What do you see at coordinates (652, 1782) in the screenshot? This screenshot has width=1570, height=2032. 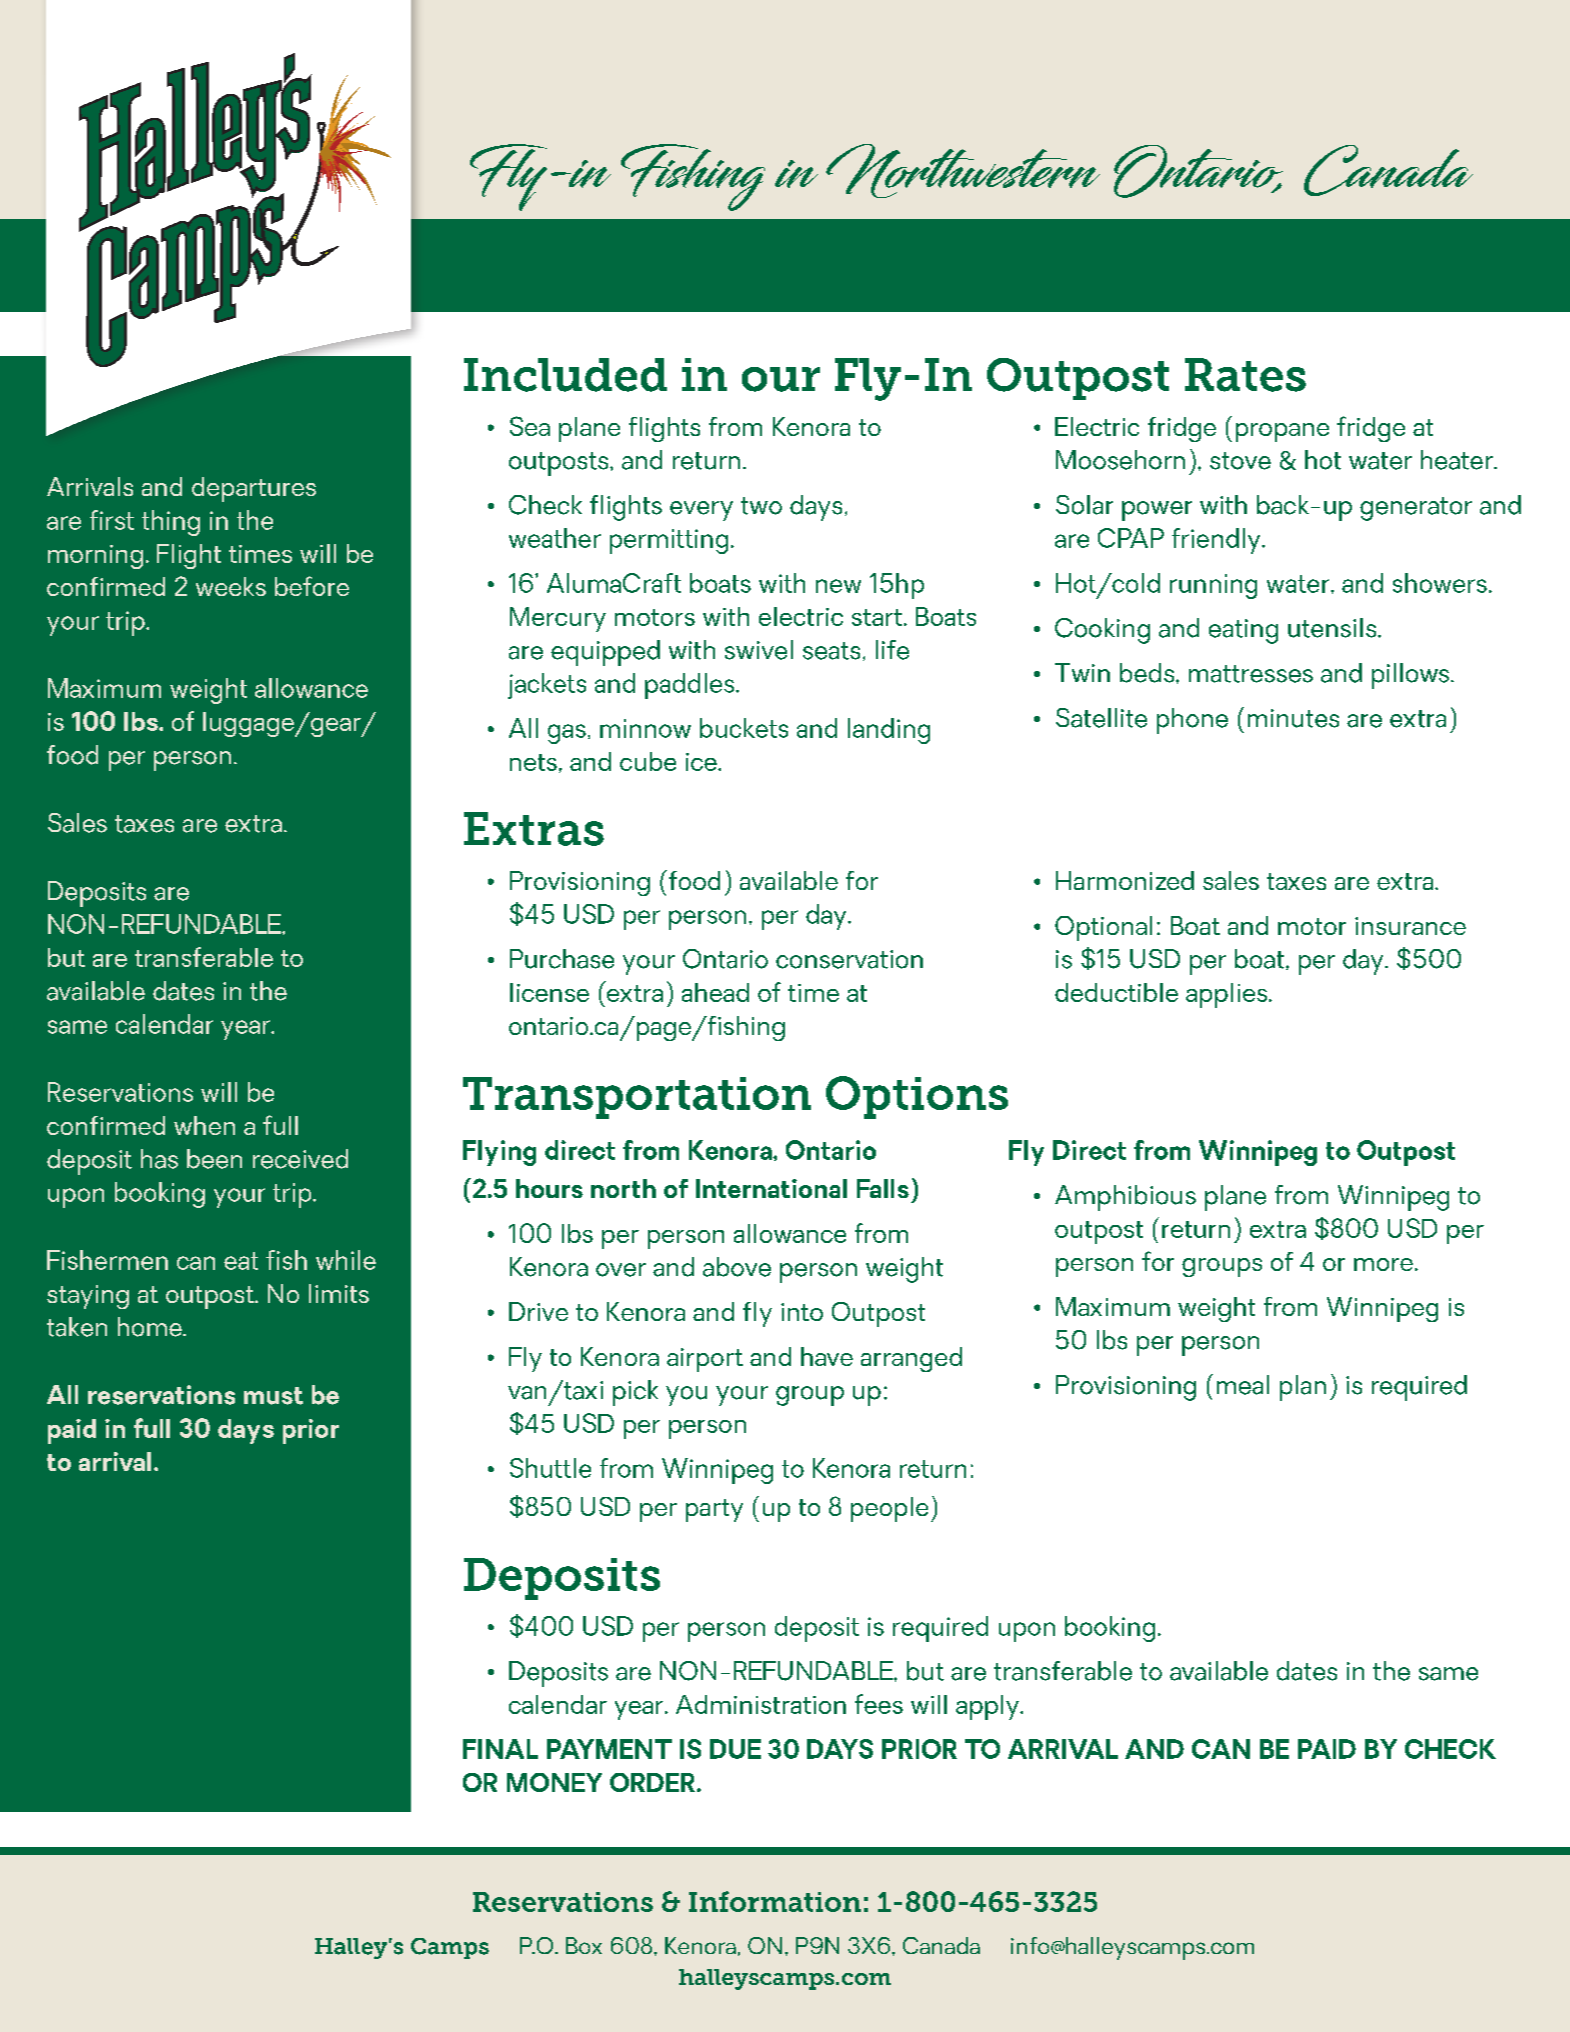 I see `ORDER` at bounding box center [652, 1782].
